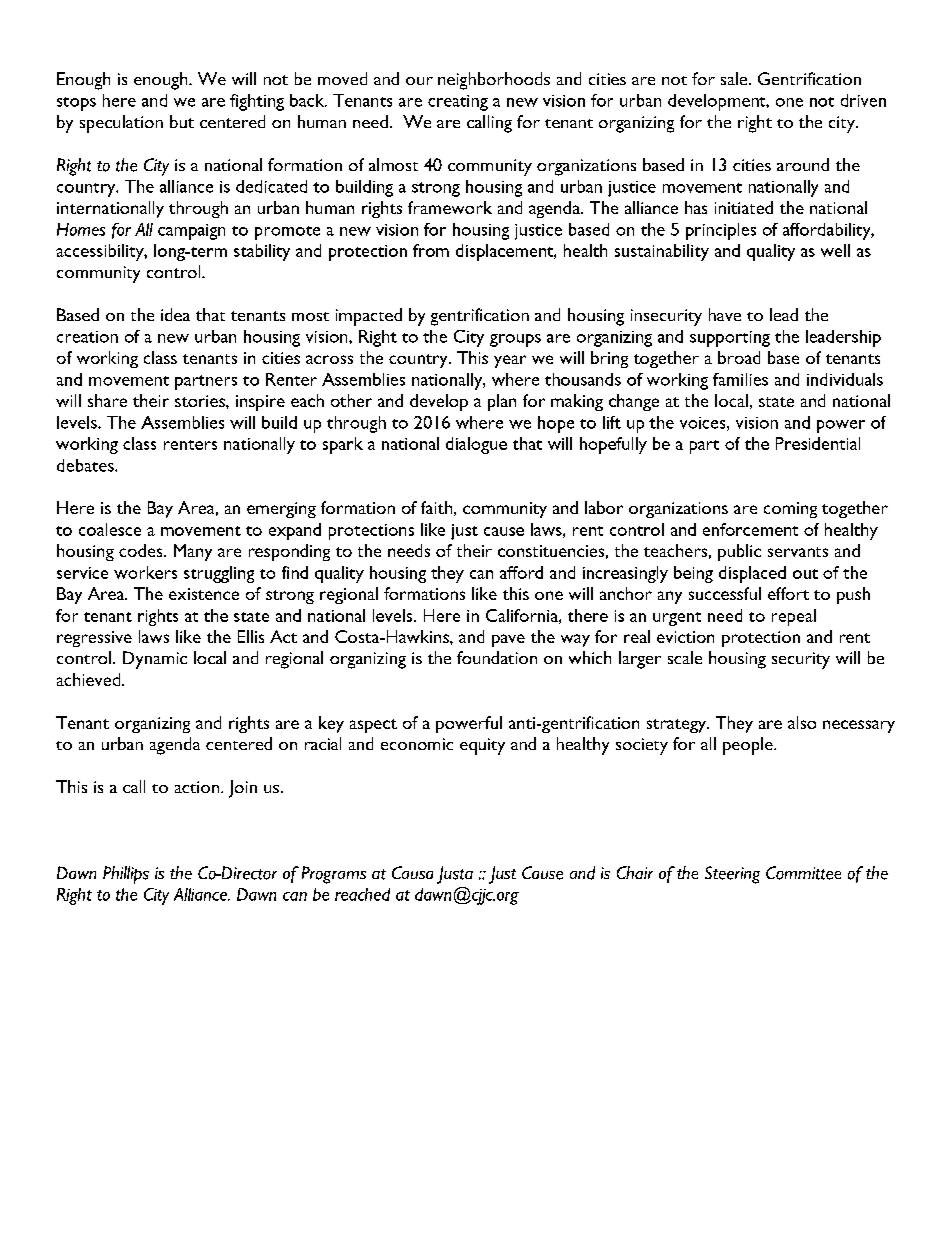 The width and height of the screenshot is (952, 1233). I want to click on effort, so click(788, 593).
